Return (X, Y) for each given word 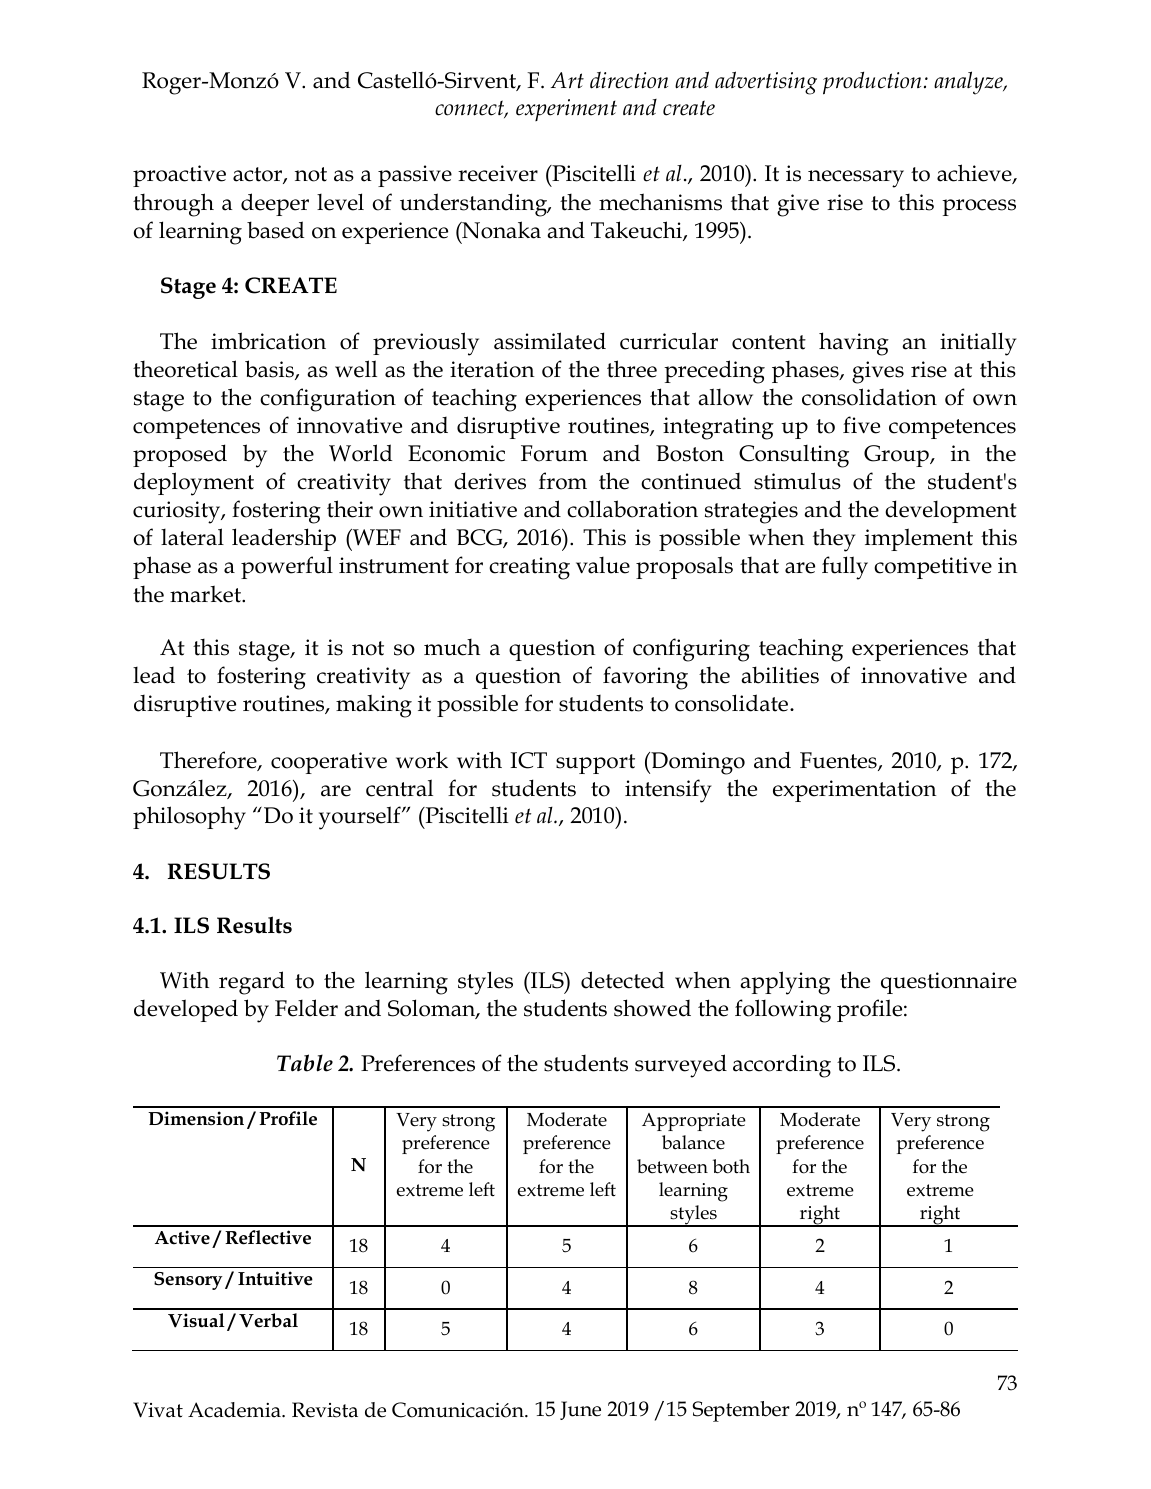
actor (258, 175)
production (872, 83)
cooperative (329, 763)
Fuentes (839, 761)
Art (567, 80)
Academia (235, 1410)
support (595, 764)
